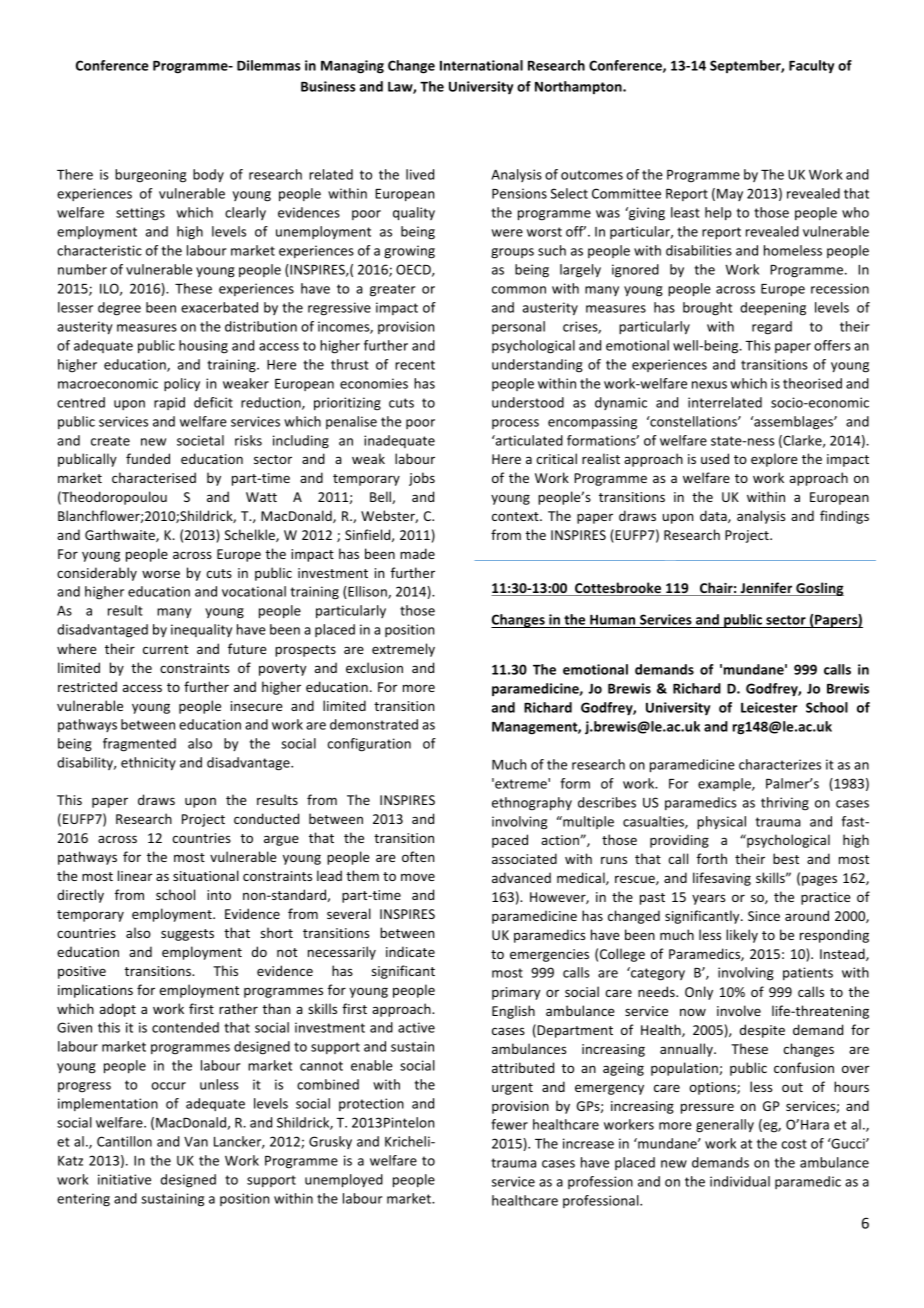 Image resolution: width=924 pixels, height=1308 pixels. Describe the element at coordinates (124, 1179) in the screenshot. I see `initiative` at that location.
